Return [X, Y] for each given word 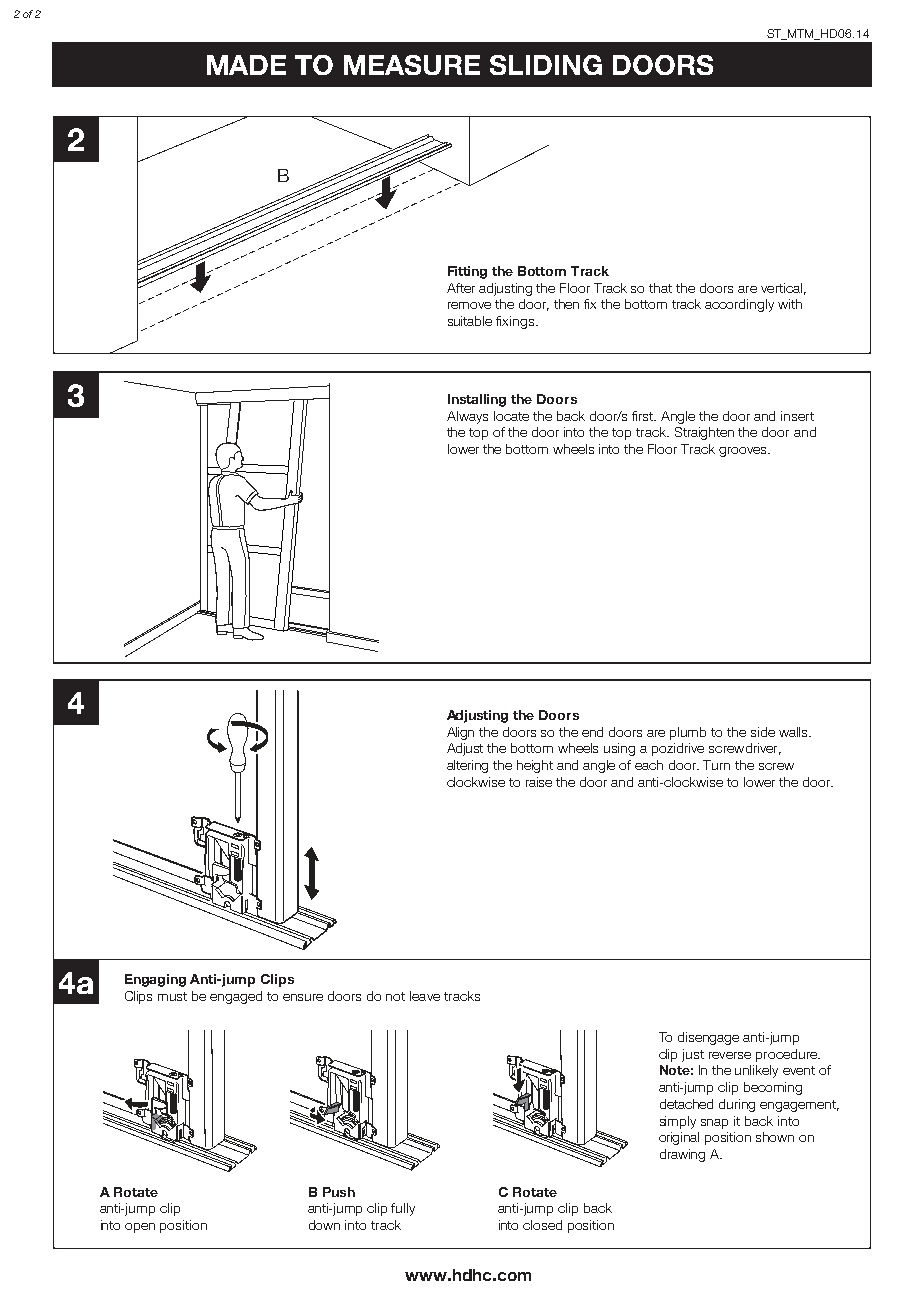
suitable [470, 321]
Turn [716, 765]
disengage [708, 1038]
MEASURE [412, 65]
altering [467, 766]
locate [511, 416]
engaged [236, 997]
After [461, 288]
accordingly [739, 305]
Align [460, 733]
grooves [744, 452]
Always [467, 417]
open [140, 1228]
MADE [246, 65]
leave [425, 996]
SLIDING [546, 65]
